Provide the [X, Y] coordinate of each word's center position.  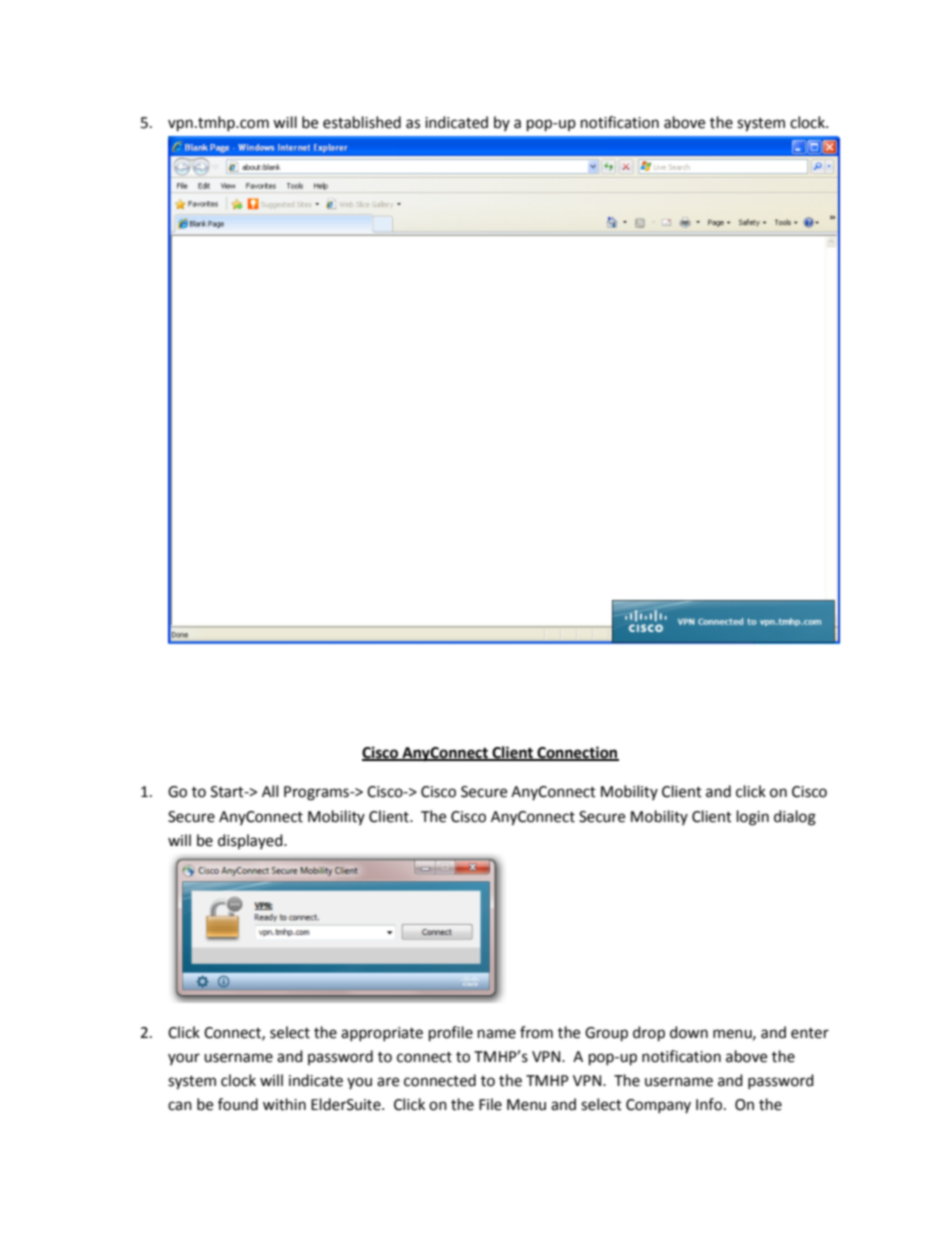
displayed [251, 841]
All [270, 791]
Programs [317, 793]
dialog [795, 818]
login [753, 818]
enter [810, 1033]
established [362, 122]
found [238, 1104]
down [689, 1032]
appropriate [382, 1034]
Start [228, 792]
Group [606, 1034]
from [536, 1032]
